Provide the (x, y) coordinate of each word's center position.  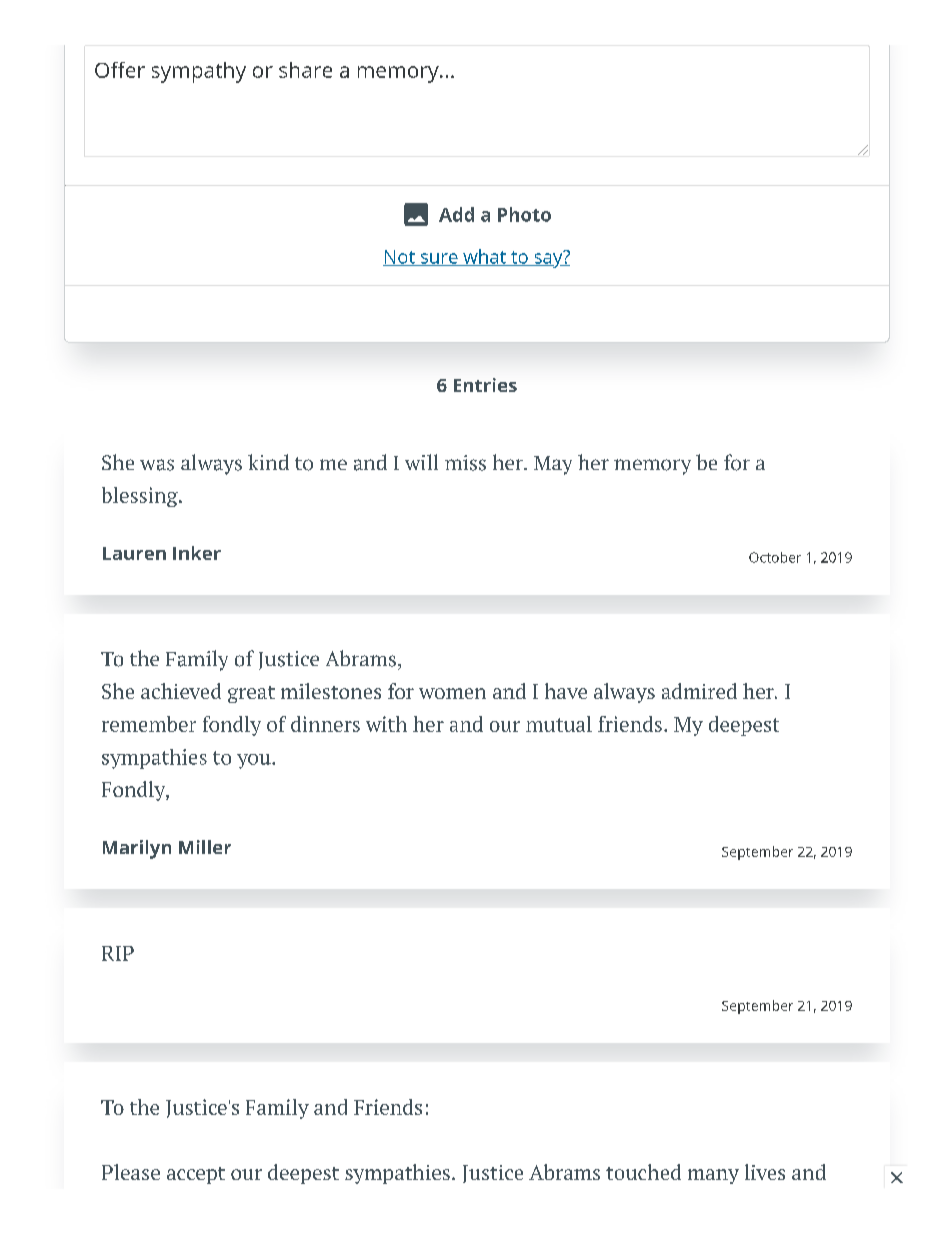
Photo (524, 214)
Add (456, 214)
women (452, 693)
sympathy (199, 72)
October (775, 557)
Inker (197, 553)
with (386, 724)
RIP (118, 953)
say (548, 259)
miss (465, 463)
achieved (181, 691)
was (157, 465)
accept (196, 1175)
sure (439, 259)
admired (699, 691)
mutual (559, 724)
